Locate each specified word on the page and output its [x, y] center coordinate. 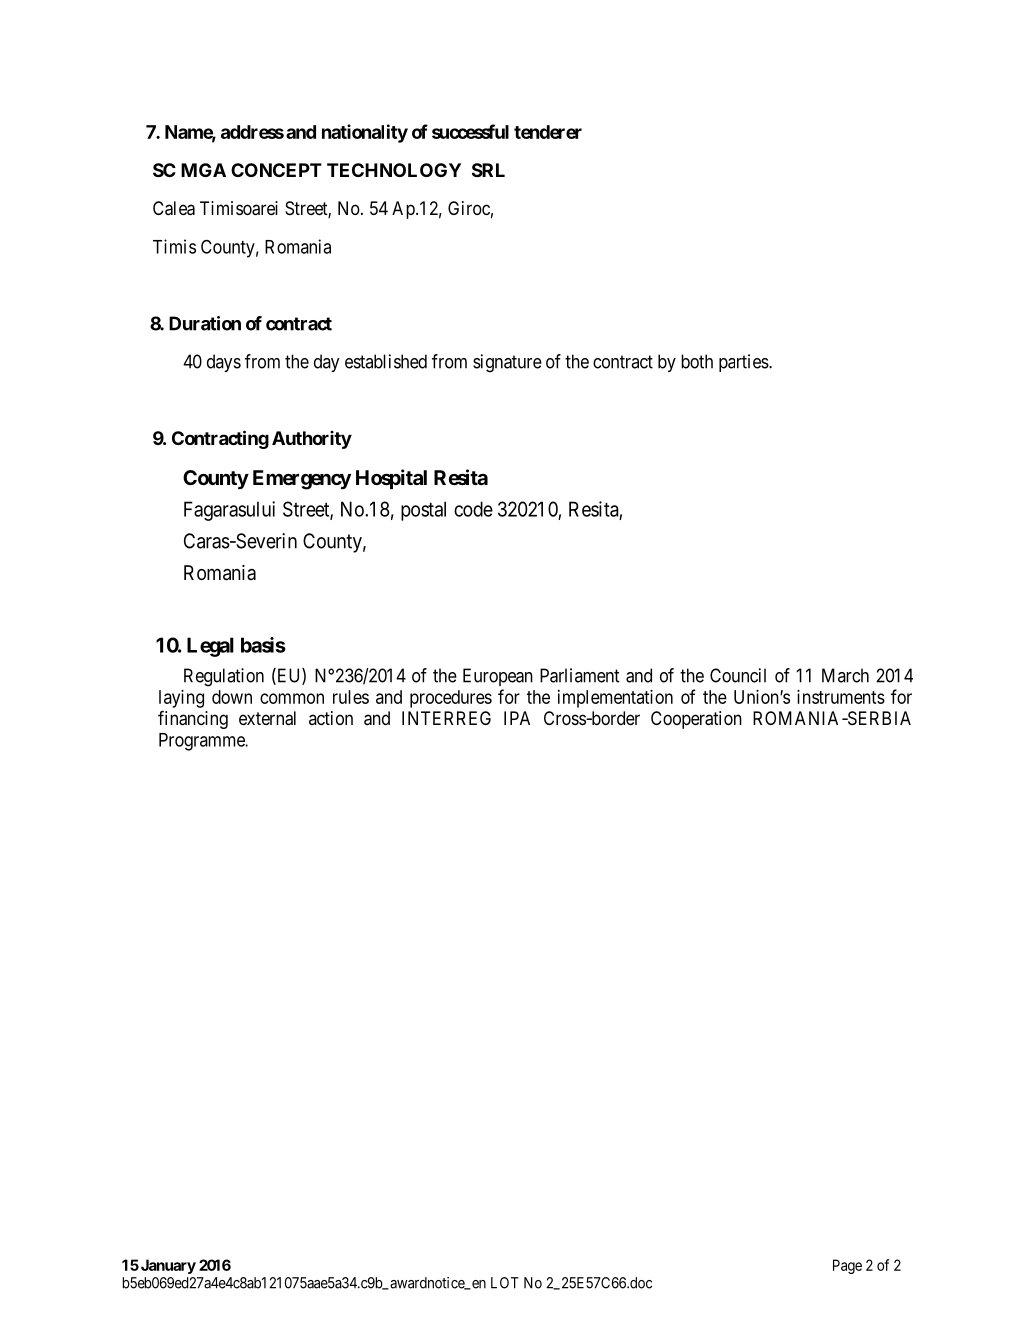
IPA [517, 718]
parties [744, 363]
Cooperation [696, 720]
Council [738, 675]
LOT [505, 1283]
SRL [488, 170]
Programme [203, 742]
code [473, 509]
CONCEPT [276, 170]
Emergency [302, 480]
